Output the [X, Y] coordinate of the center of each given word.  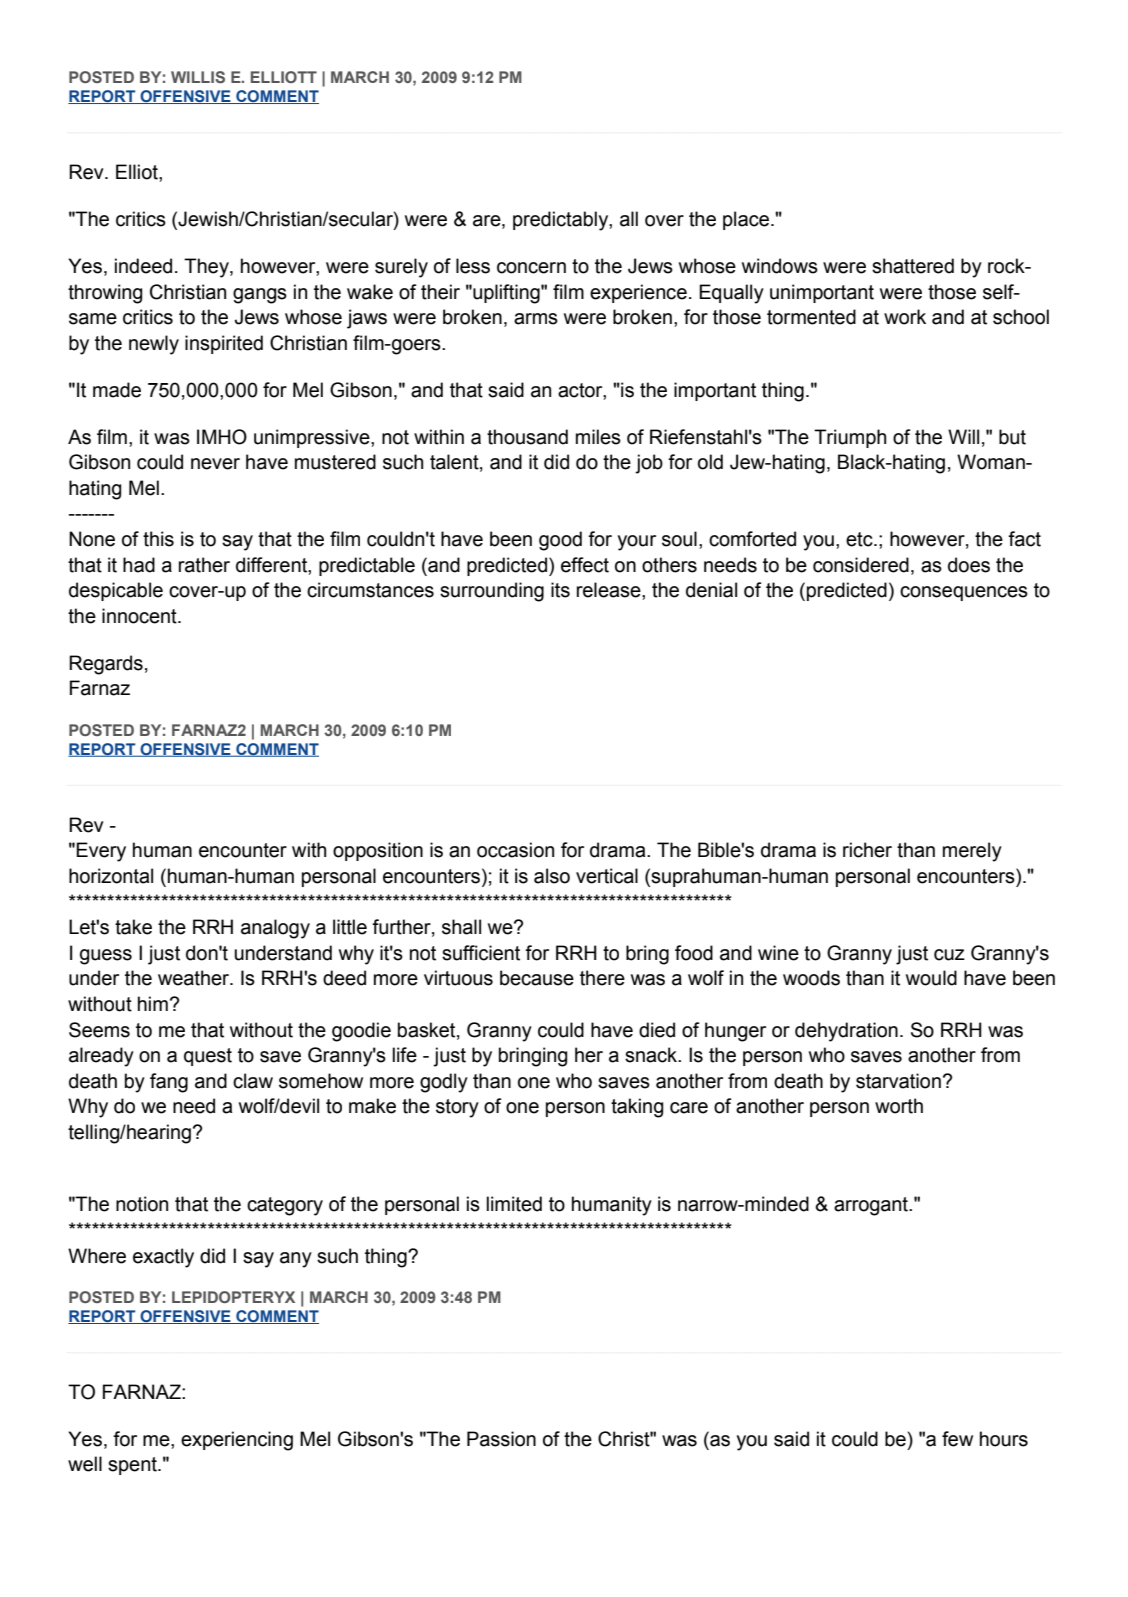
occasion [515, 850]
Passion [501, 1439]
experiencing [237, 1441]
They [207, 268]
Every [101, 852]
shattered [913, 266]
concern [531, 268]
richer [867, 850]
